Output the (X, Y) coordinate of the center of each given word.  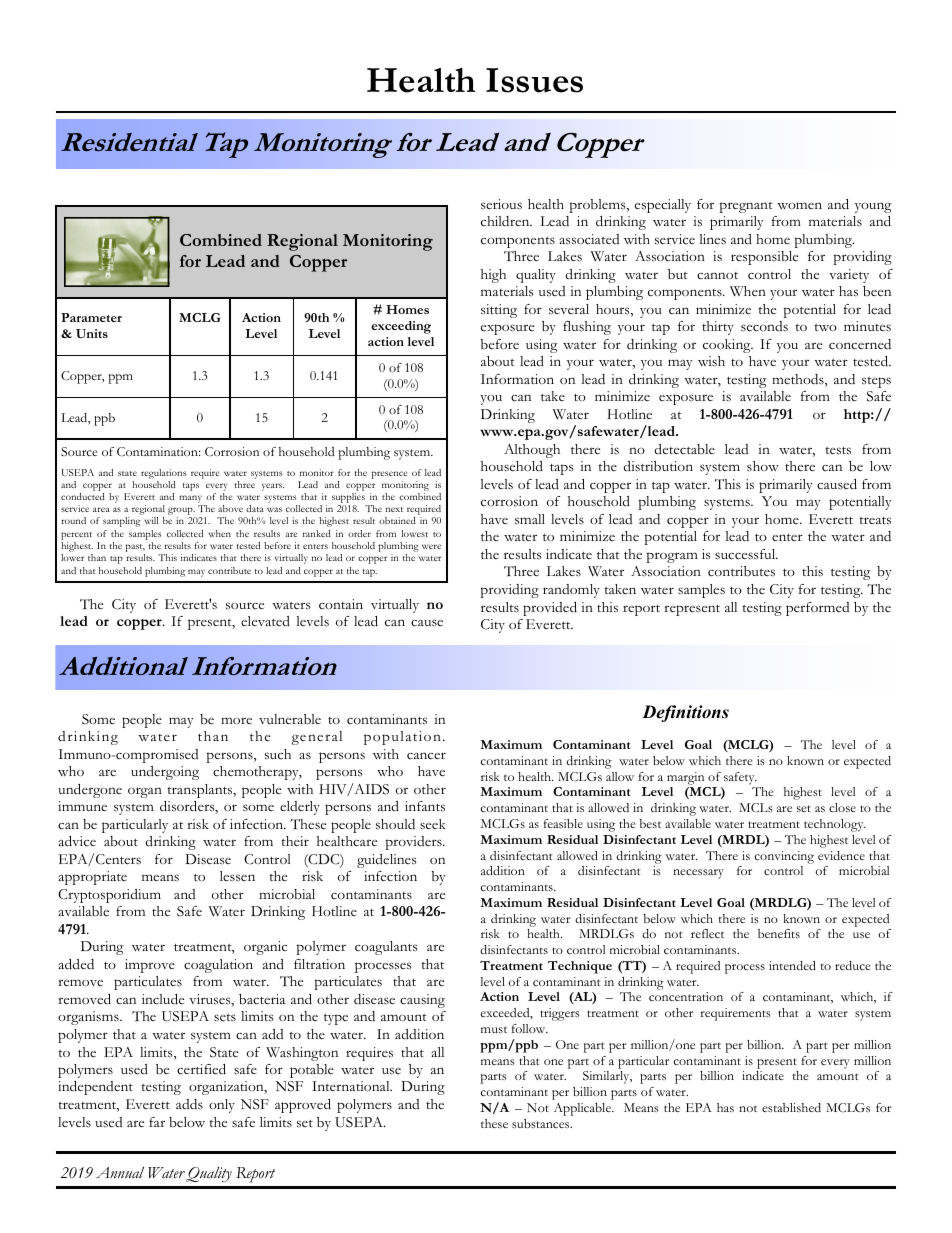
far (157, 1122)
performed (817, 609)
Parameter (91, 317)
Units (92, 333)
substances (542, 1123)
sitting (499, 311)
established (791, 1107)
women (799, 205)
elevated (265, 621)
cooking (728, 346)
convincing (784, 857)
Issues (534, 80)
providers (415, 843)
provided (550, 609)
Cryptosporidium (109, 896)
